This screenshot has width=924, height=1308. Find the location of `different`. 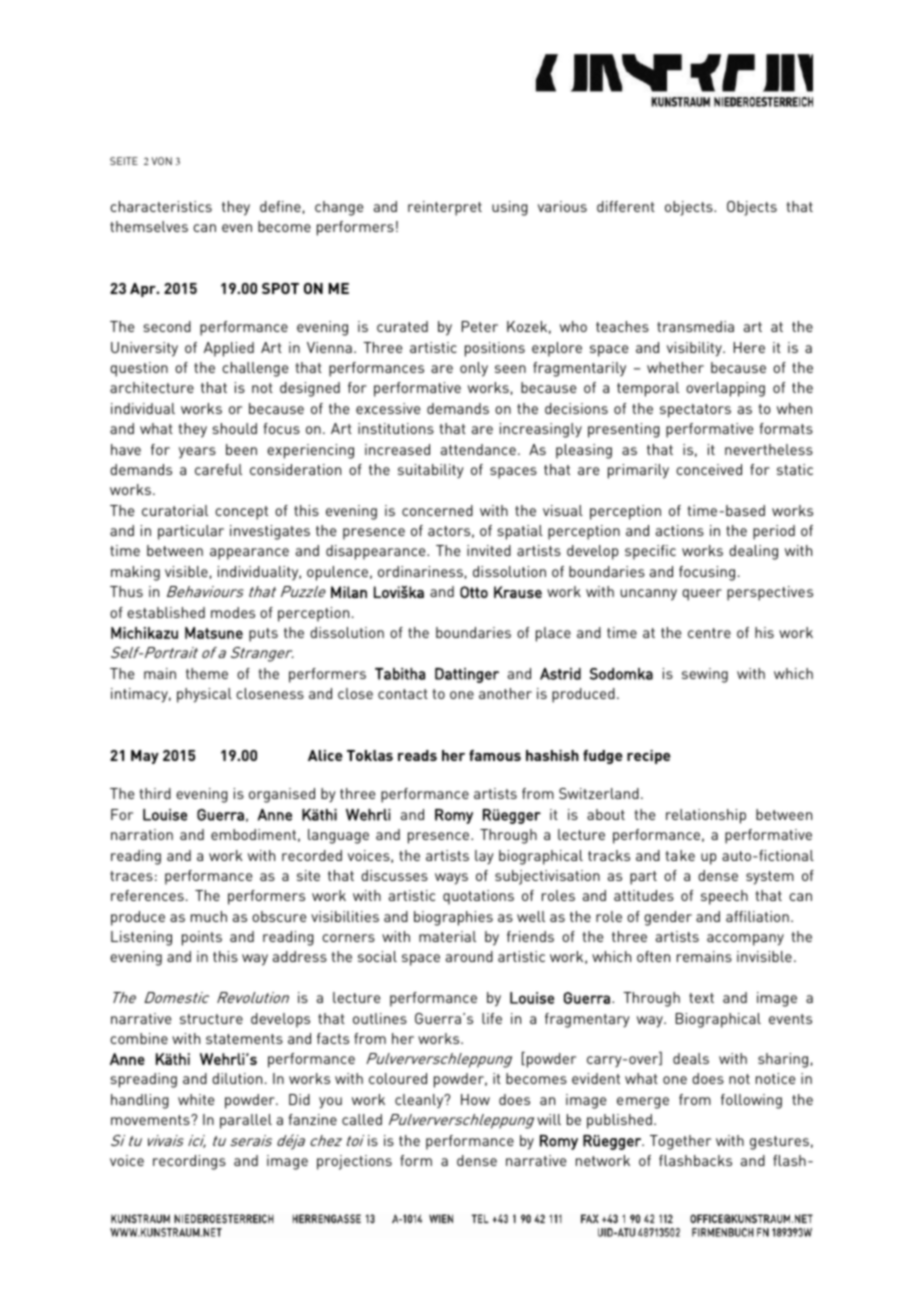

different is located at coordinates (626, 206).
